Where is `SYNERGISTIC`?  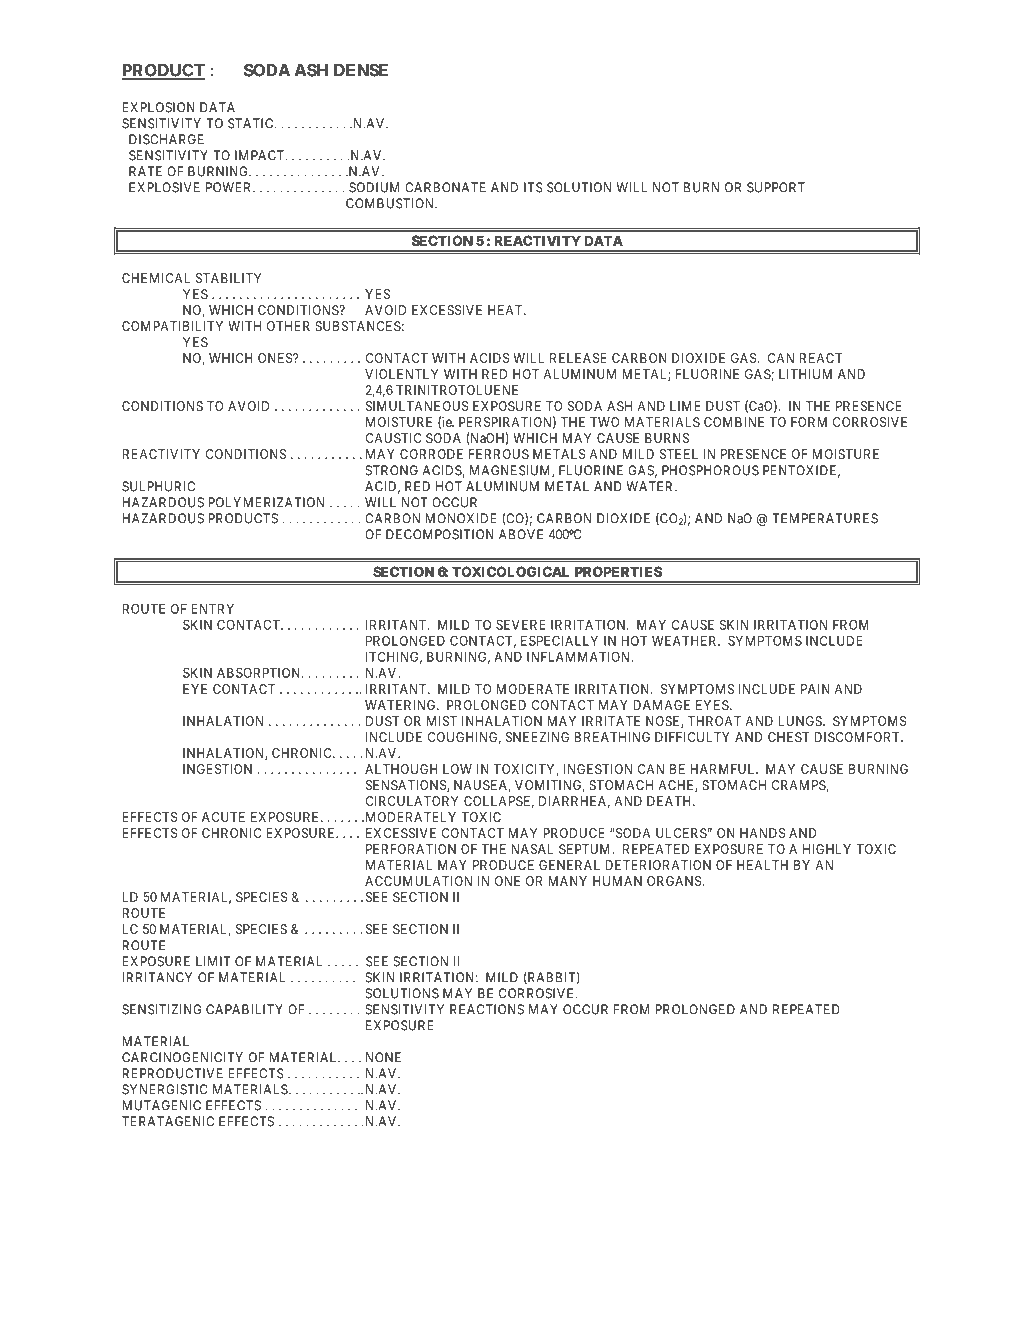 SYNERGISTIC is located at coordinates (165, 1089).
